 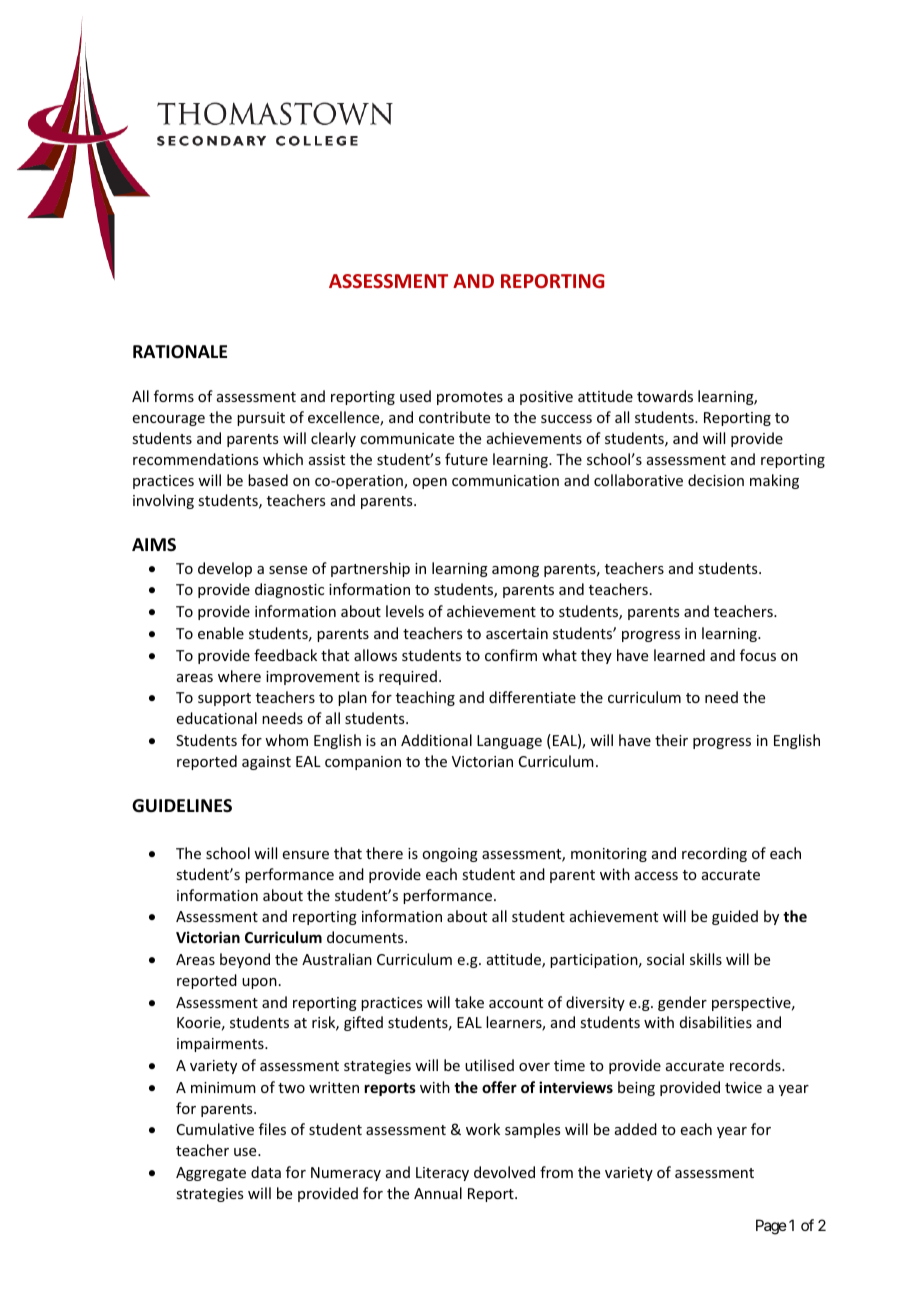 What do you see at coordinates (221, 633) in the screenshot?
I see `enable` at bounding box center [221, 633].
